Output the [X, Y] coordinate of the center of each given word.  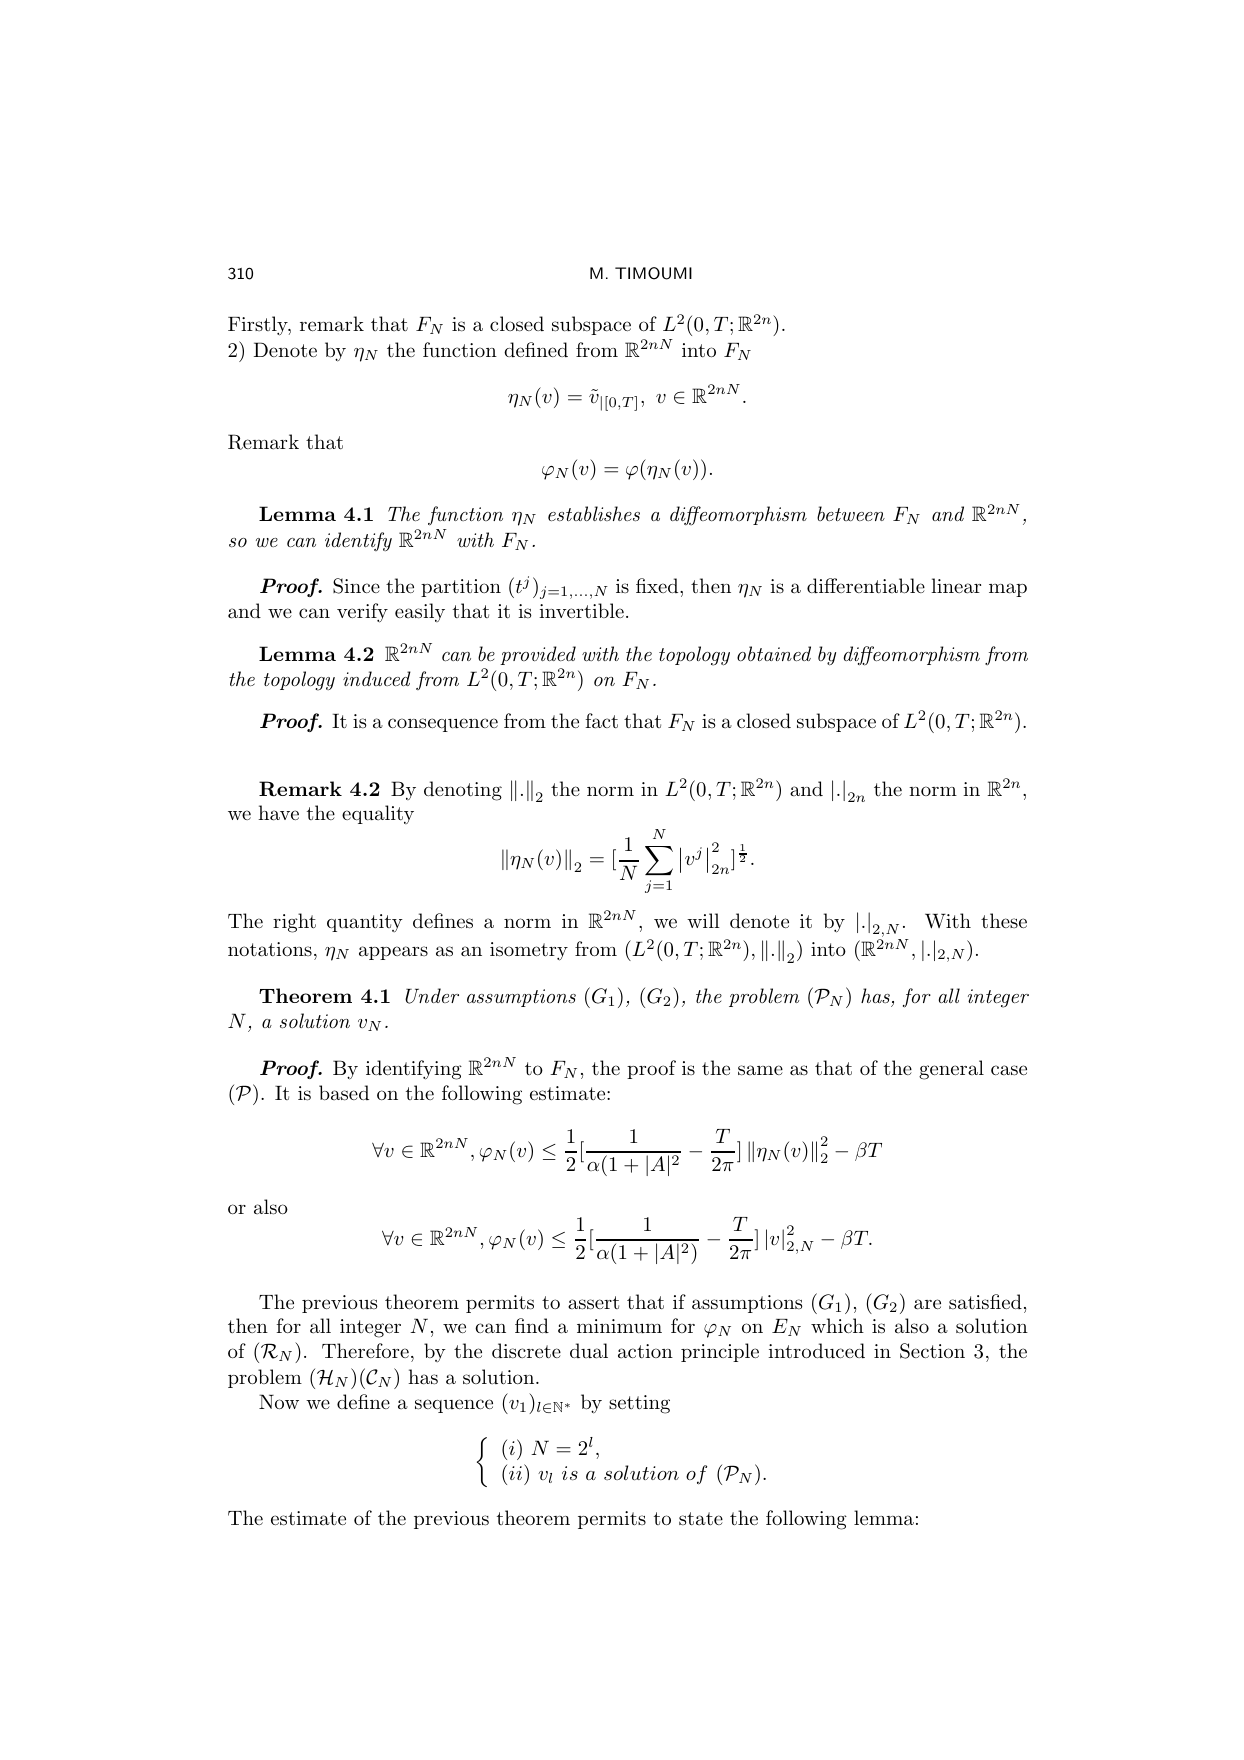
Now [279, 1401]
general [951, 1070]
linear [956, 586]
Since [356, 586]
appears [393, 953]
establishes [594, 514]
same [760, 1070]
